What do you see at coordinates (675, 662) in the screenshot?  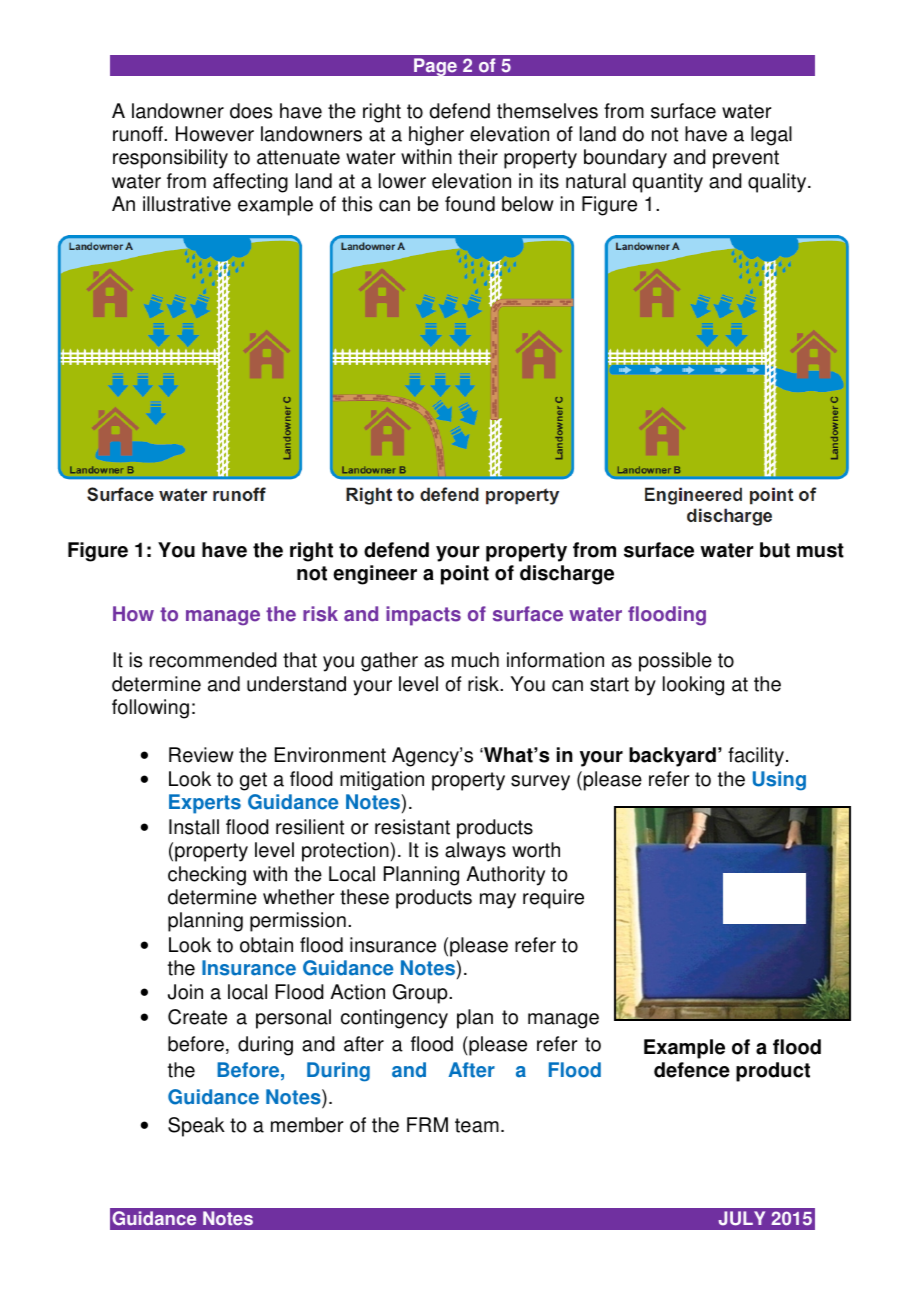 I see `possible` at bounding box center [675, 662].
